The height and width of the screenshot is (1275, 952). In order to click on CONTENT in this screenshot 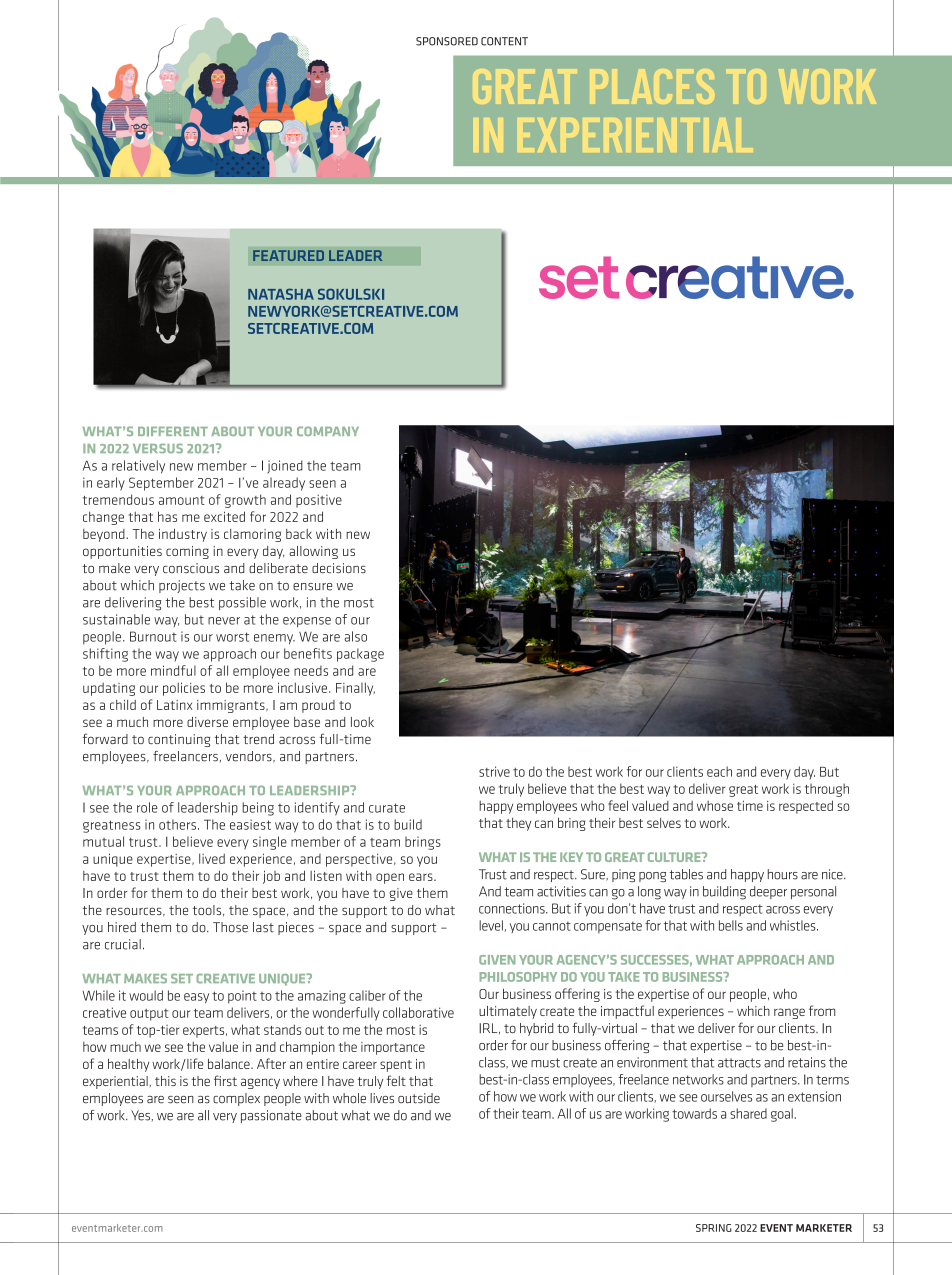, I will do `click(504, 41)`.
